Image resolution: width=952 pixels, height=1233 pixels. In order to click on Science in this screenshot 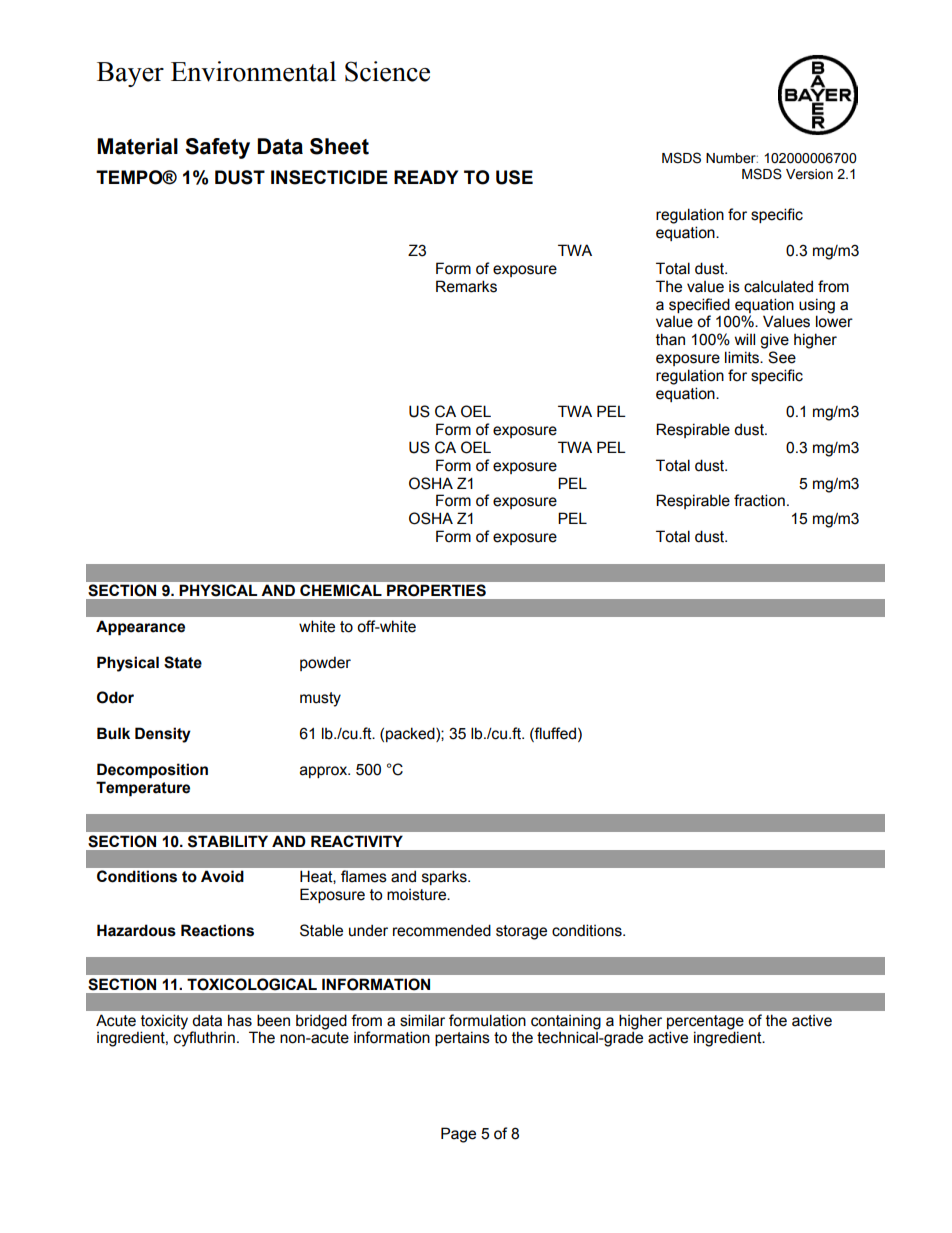, I will do `click(387, 71)`.
